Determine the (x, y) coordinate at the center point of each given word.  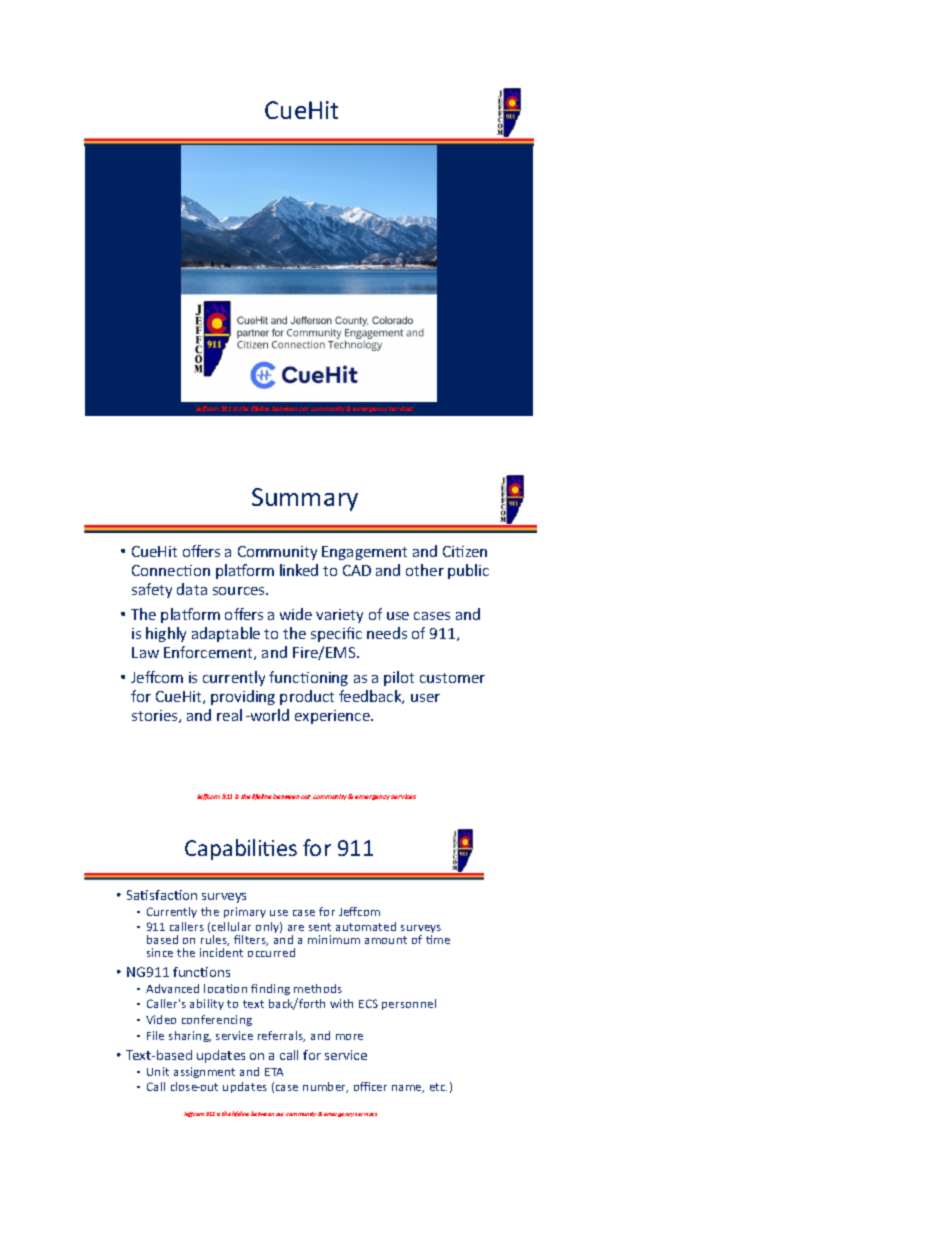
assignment (204, 1072)
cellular (231, 926)
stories (156, 716)
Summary (305, 499)
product (307, 697)
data (192, 589)
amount (386, 940)
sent (320, 927)
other (425, 570)
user (425, 698)
